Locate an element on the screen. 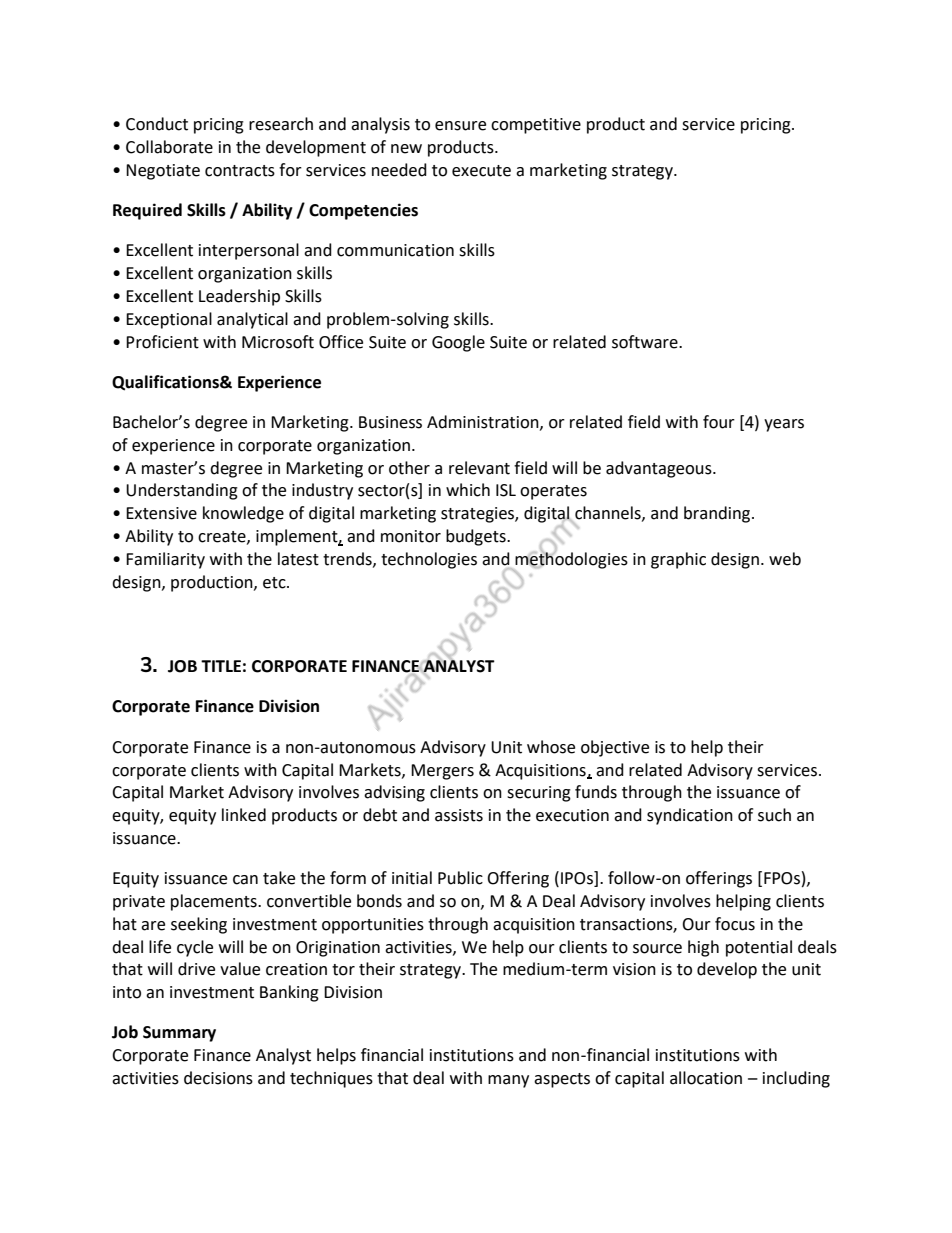 Image resolution: width=952 pixels, height=1233 pixels. Collaborate is located at coordinates (169, 147).
